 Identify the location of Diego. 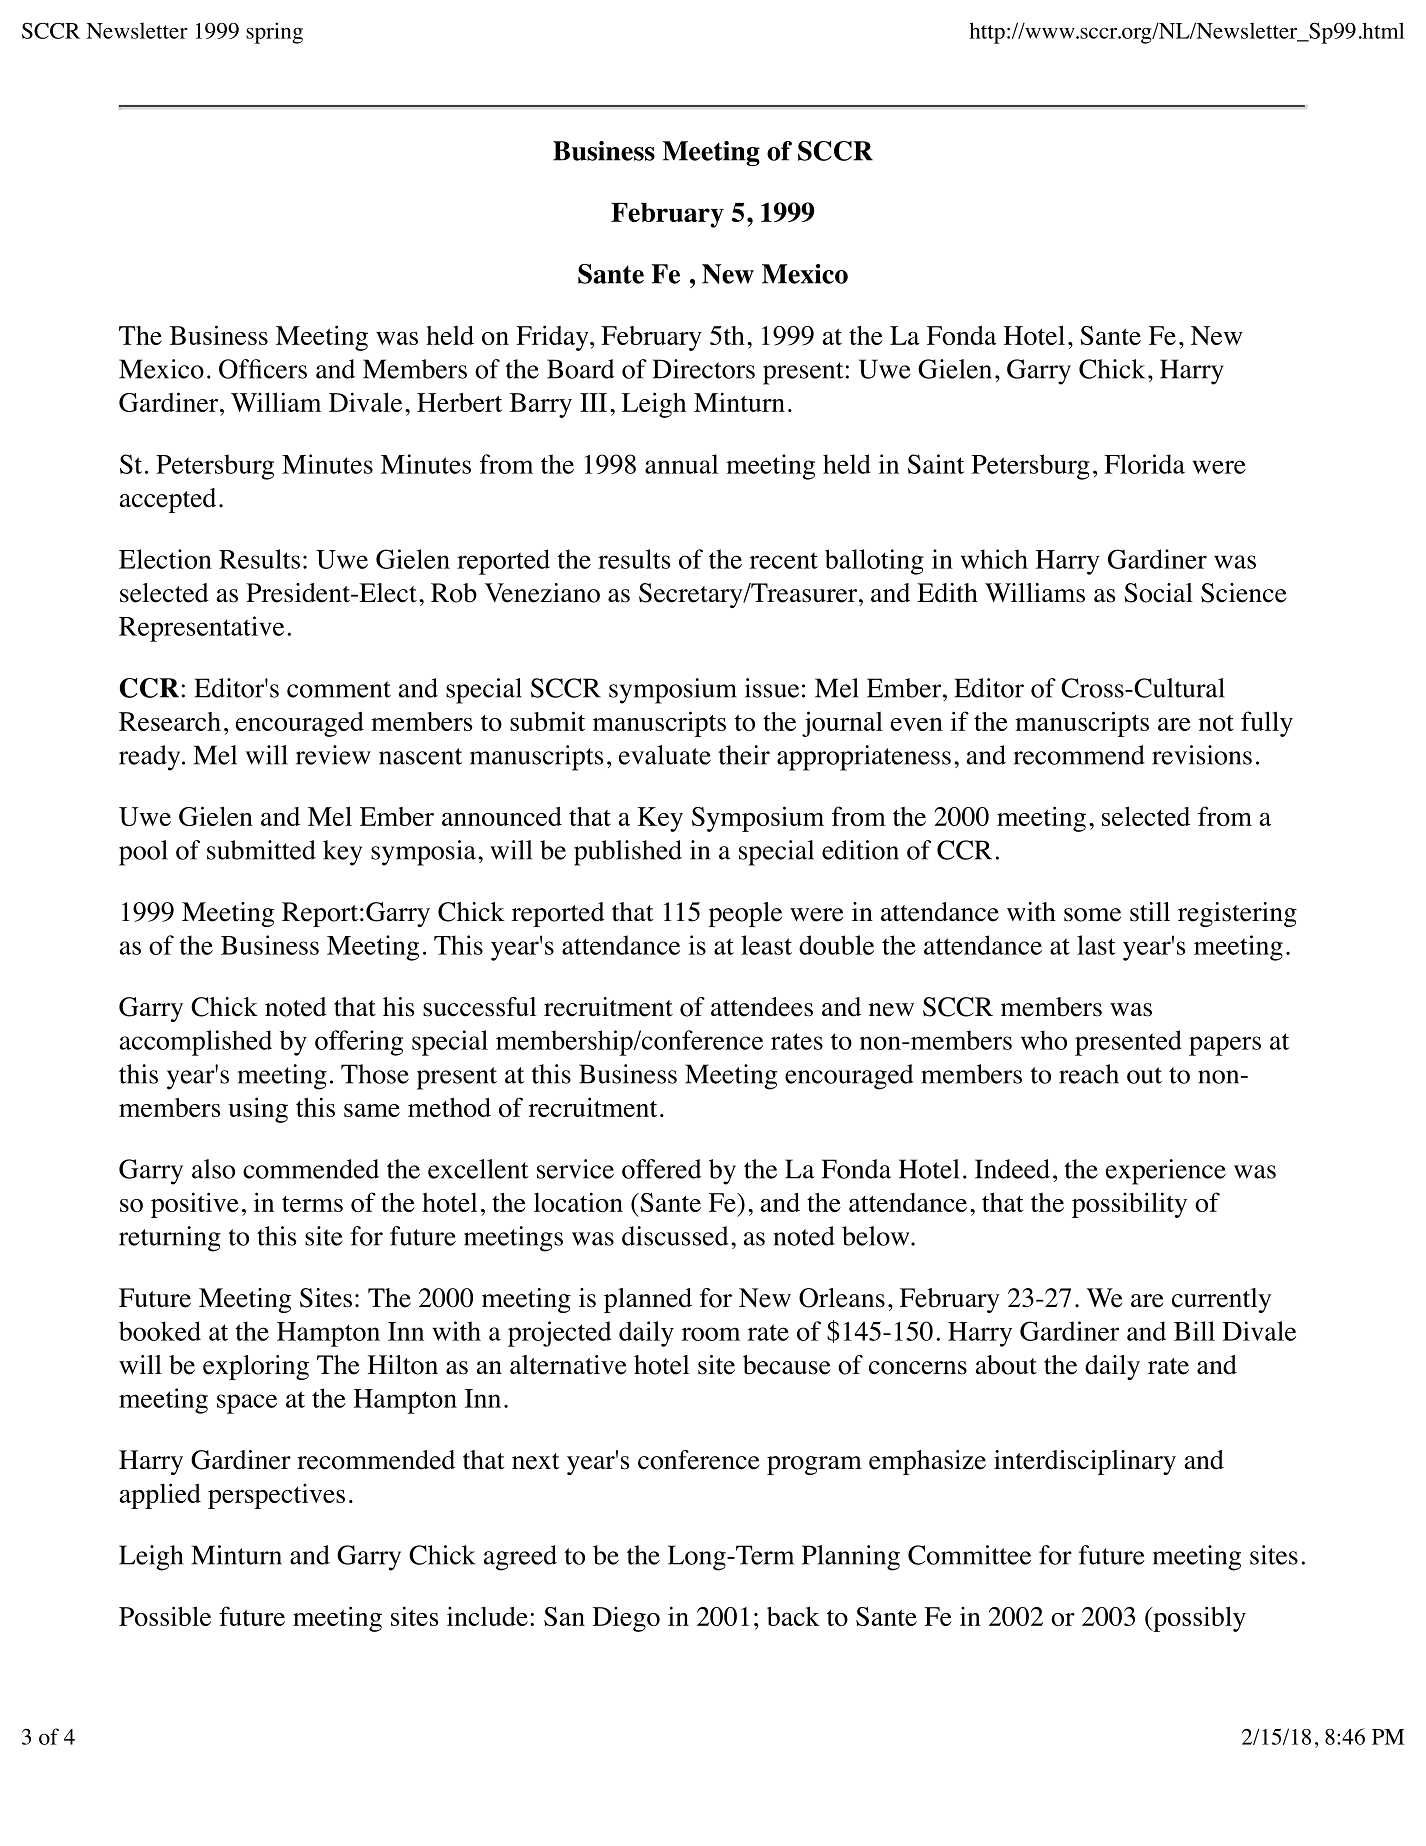
(626, 1619).
